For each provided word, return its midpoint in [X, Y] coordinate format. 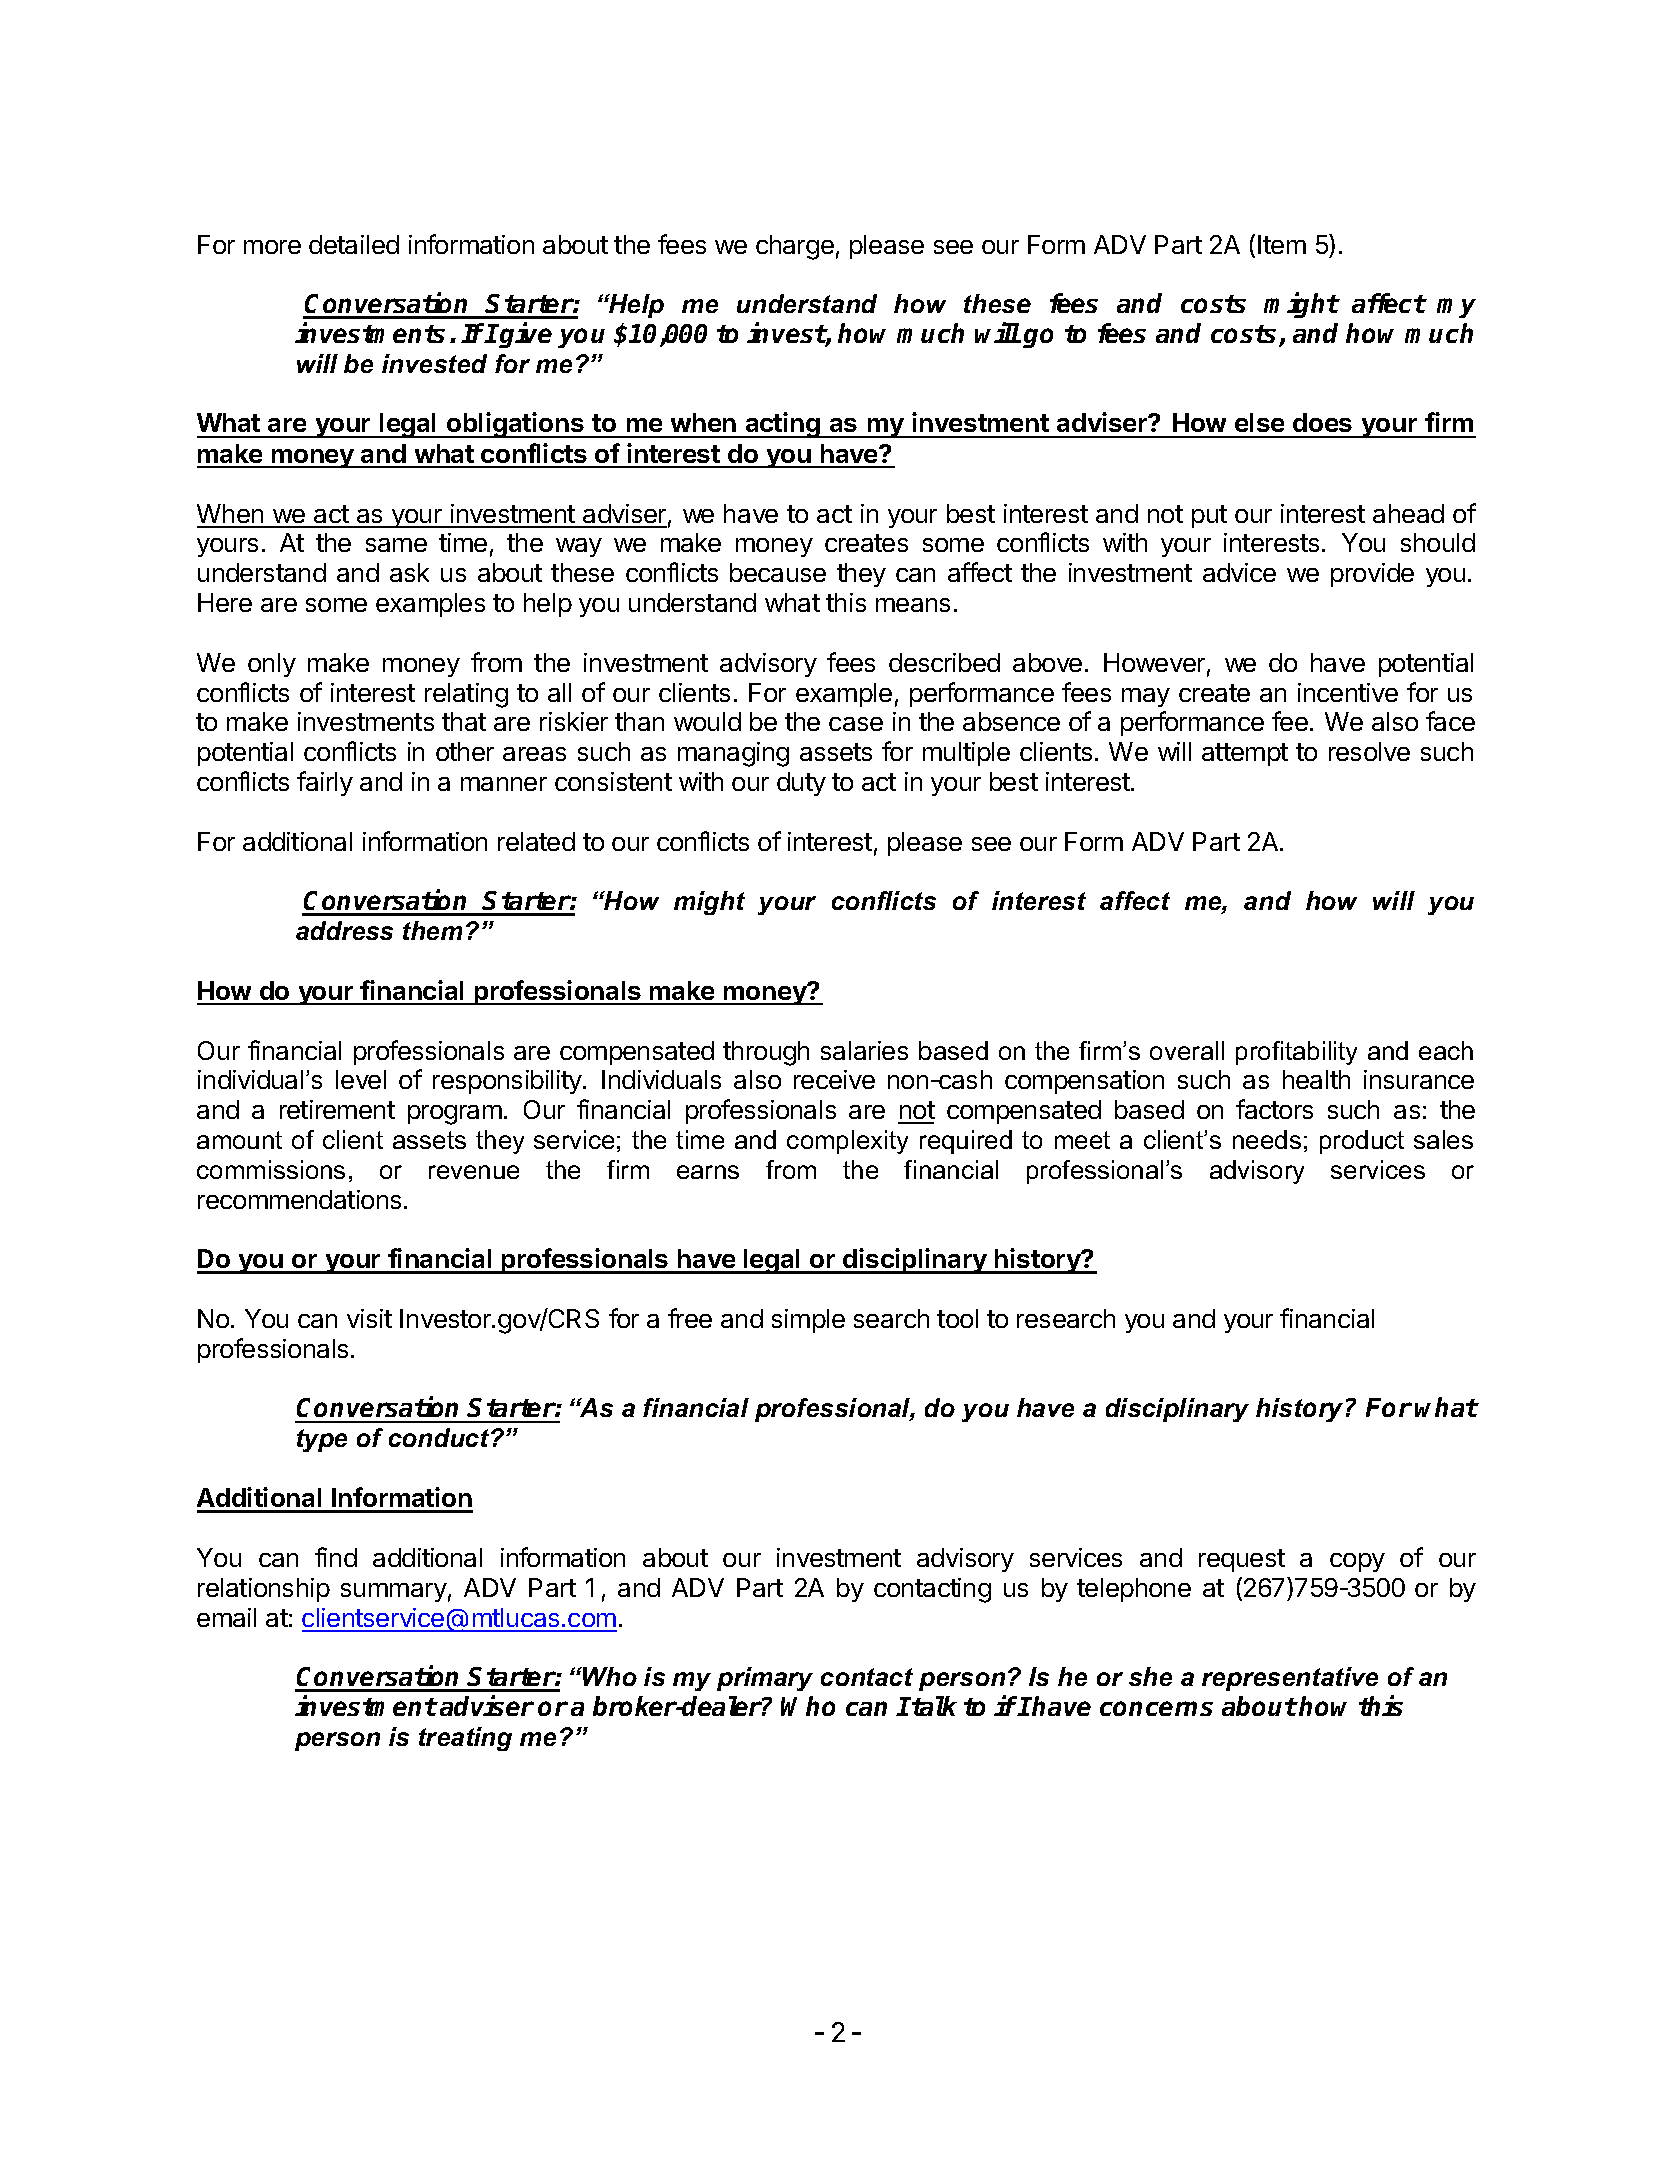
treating [465, 1739]
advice [1239, 572]
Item [1282, 244]
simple [808, 1321]
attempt [1245, 754]
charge [795, 247]
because [778, 572]
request [1242, 1560]
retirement [337, 1109]
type [322, 1440]
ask [409, 572]
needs [1267, 1139]
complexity [847, 1142]
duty [801, 784]
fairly [325, 783]
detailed [354, 244]
